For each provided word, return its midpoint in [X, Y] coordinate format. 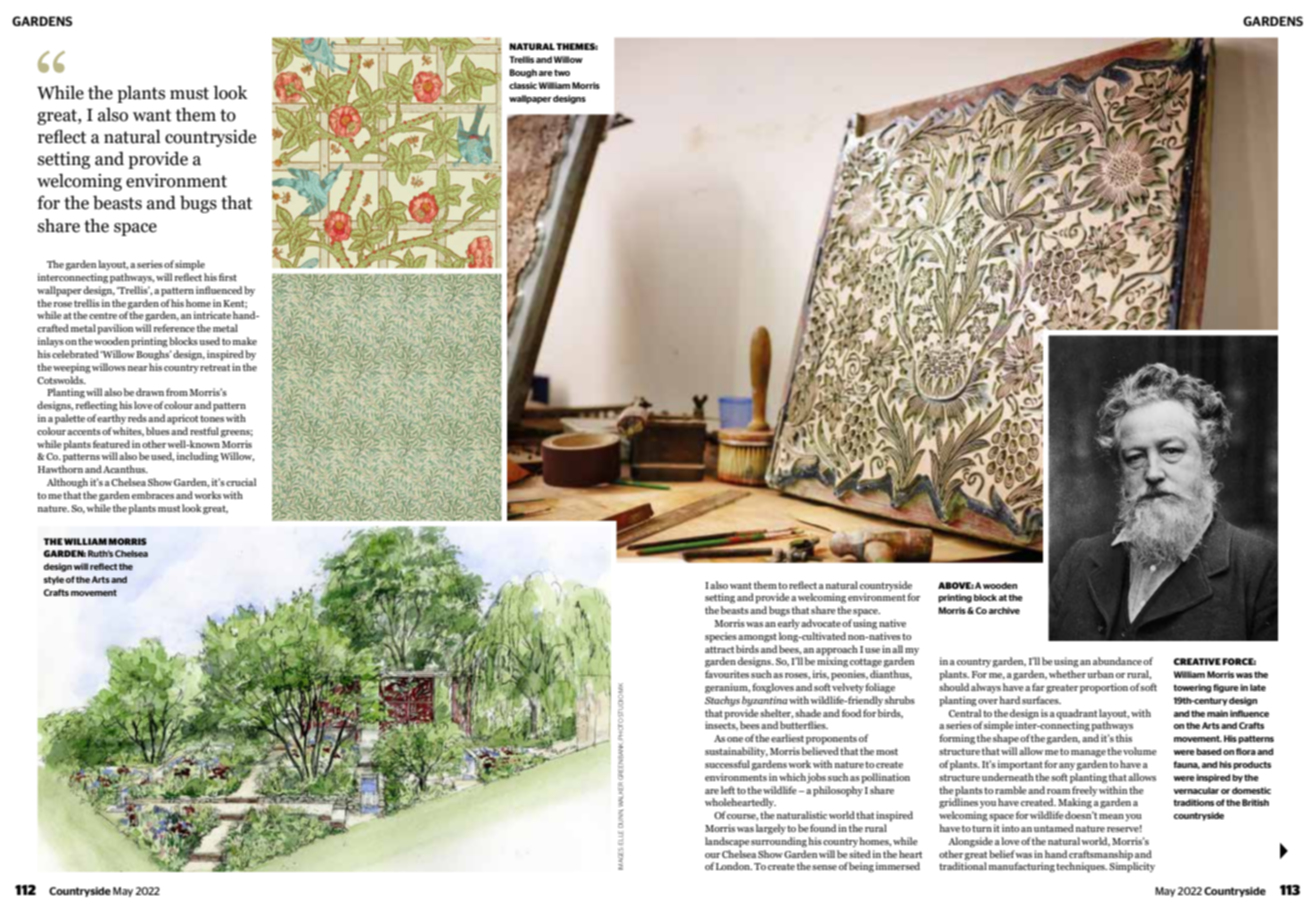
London [734, 866]
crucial [241, 482]
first [228, 277]
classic [523, 85]
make [244, 341]
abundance [1117, 661]
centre [103, 315]
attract [719, 649]
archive [1004, 610]
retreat [215, 367]
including [197, 457]
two [562, 72]
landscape [727, 842]
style [54, 580]
